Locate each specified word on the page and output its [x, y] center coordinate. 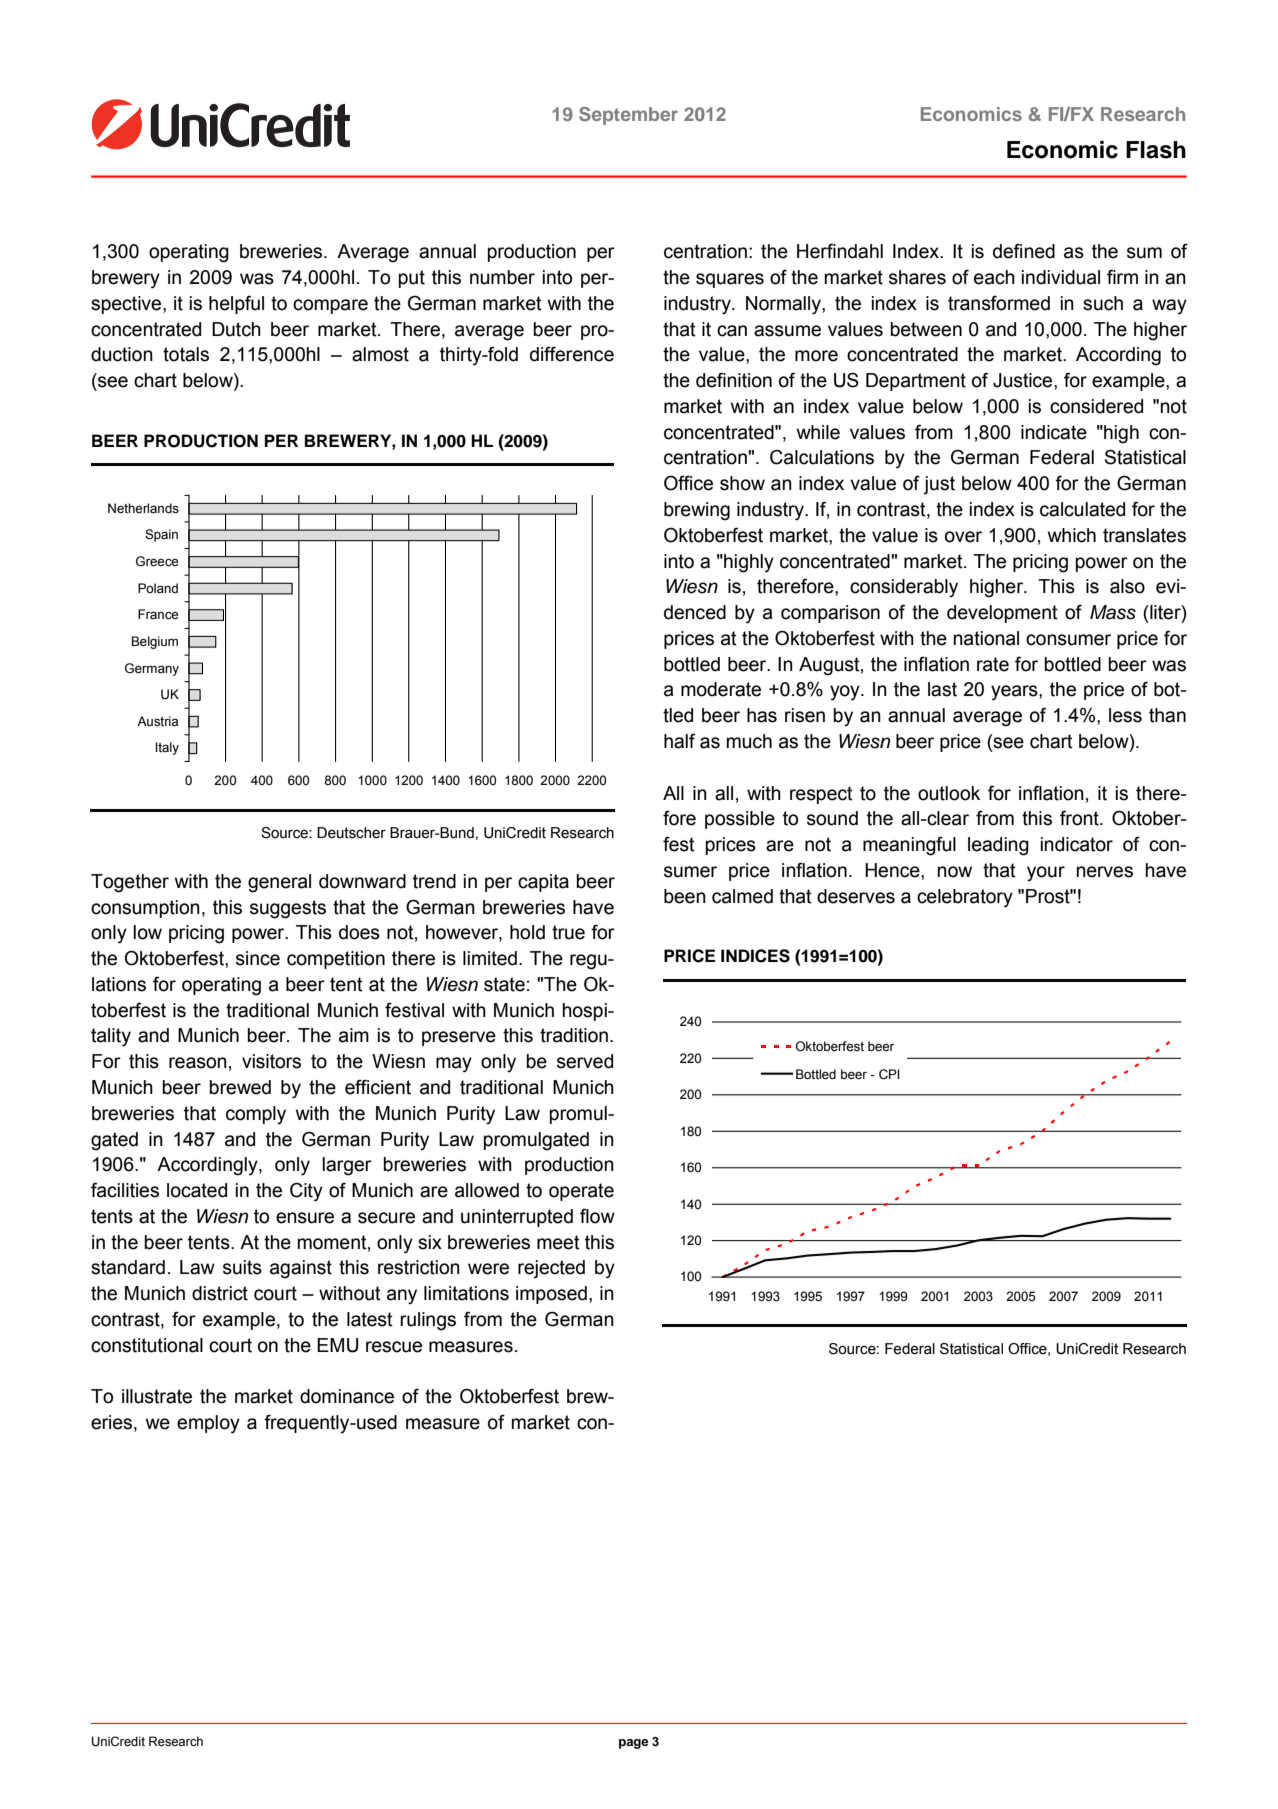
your [1046, 873]
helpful [236, 304]
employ [208, 1424]
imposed [551, 1295]
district [220, 1293]
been [685, 896]
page [634, 1744]
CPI [889, 1074]
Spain [161, 535]
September [628, 116]
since [258, 958]
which [1072, 535]
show [742, 483]
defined [1024, 251]
